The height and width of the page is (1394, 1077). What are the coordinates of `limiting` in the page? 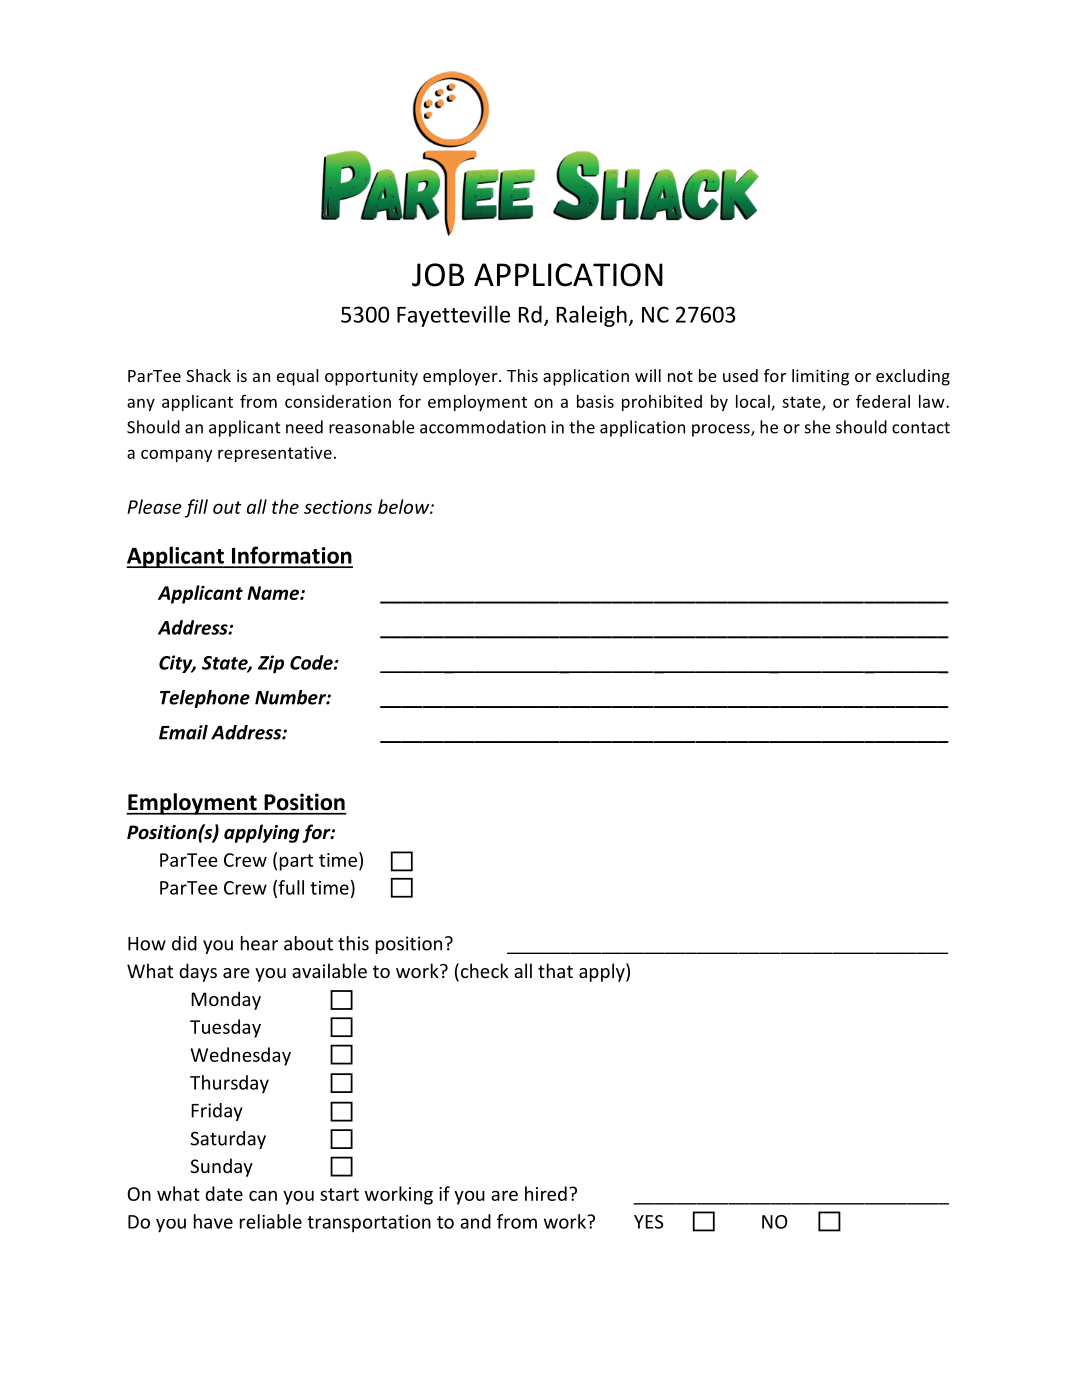 It's located at (820, 377).
